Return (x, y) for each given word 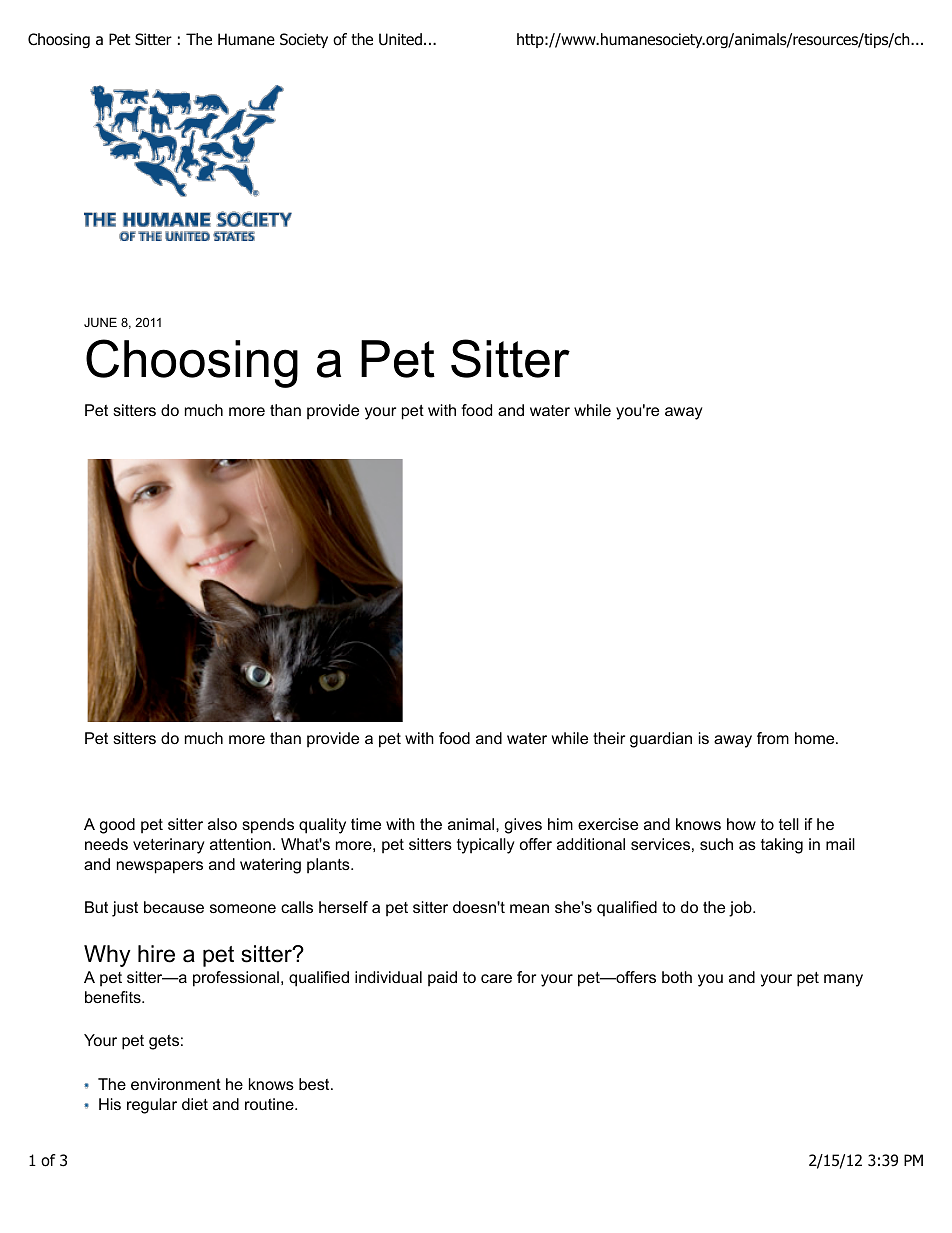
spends (268, 826)
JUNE (100, 322)
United (400, 39)
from (773, 738)
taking (782, 846)
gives (523, 826)
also (222, 824)
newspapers (160, 867)
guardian (661, 740)
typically (486, 846)
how (741, 824)
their (609, 738)
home (816, 738)
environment (176, 1084)
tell (789, 824)
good (117, 826)
